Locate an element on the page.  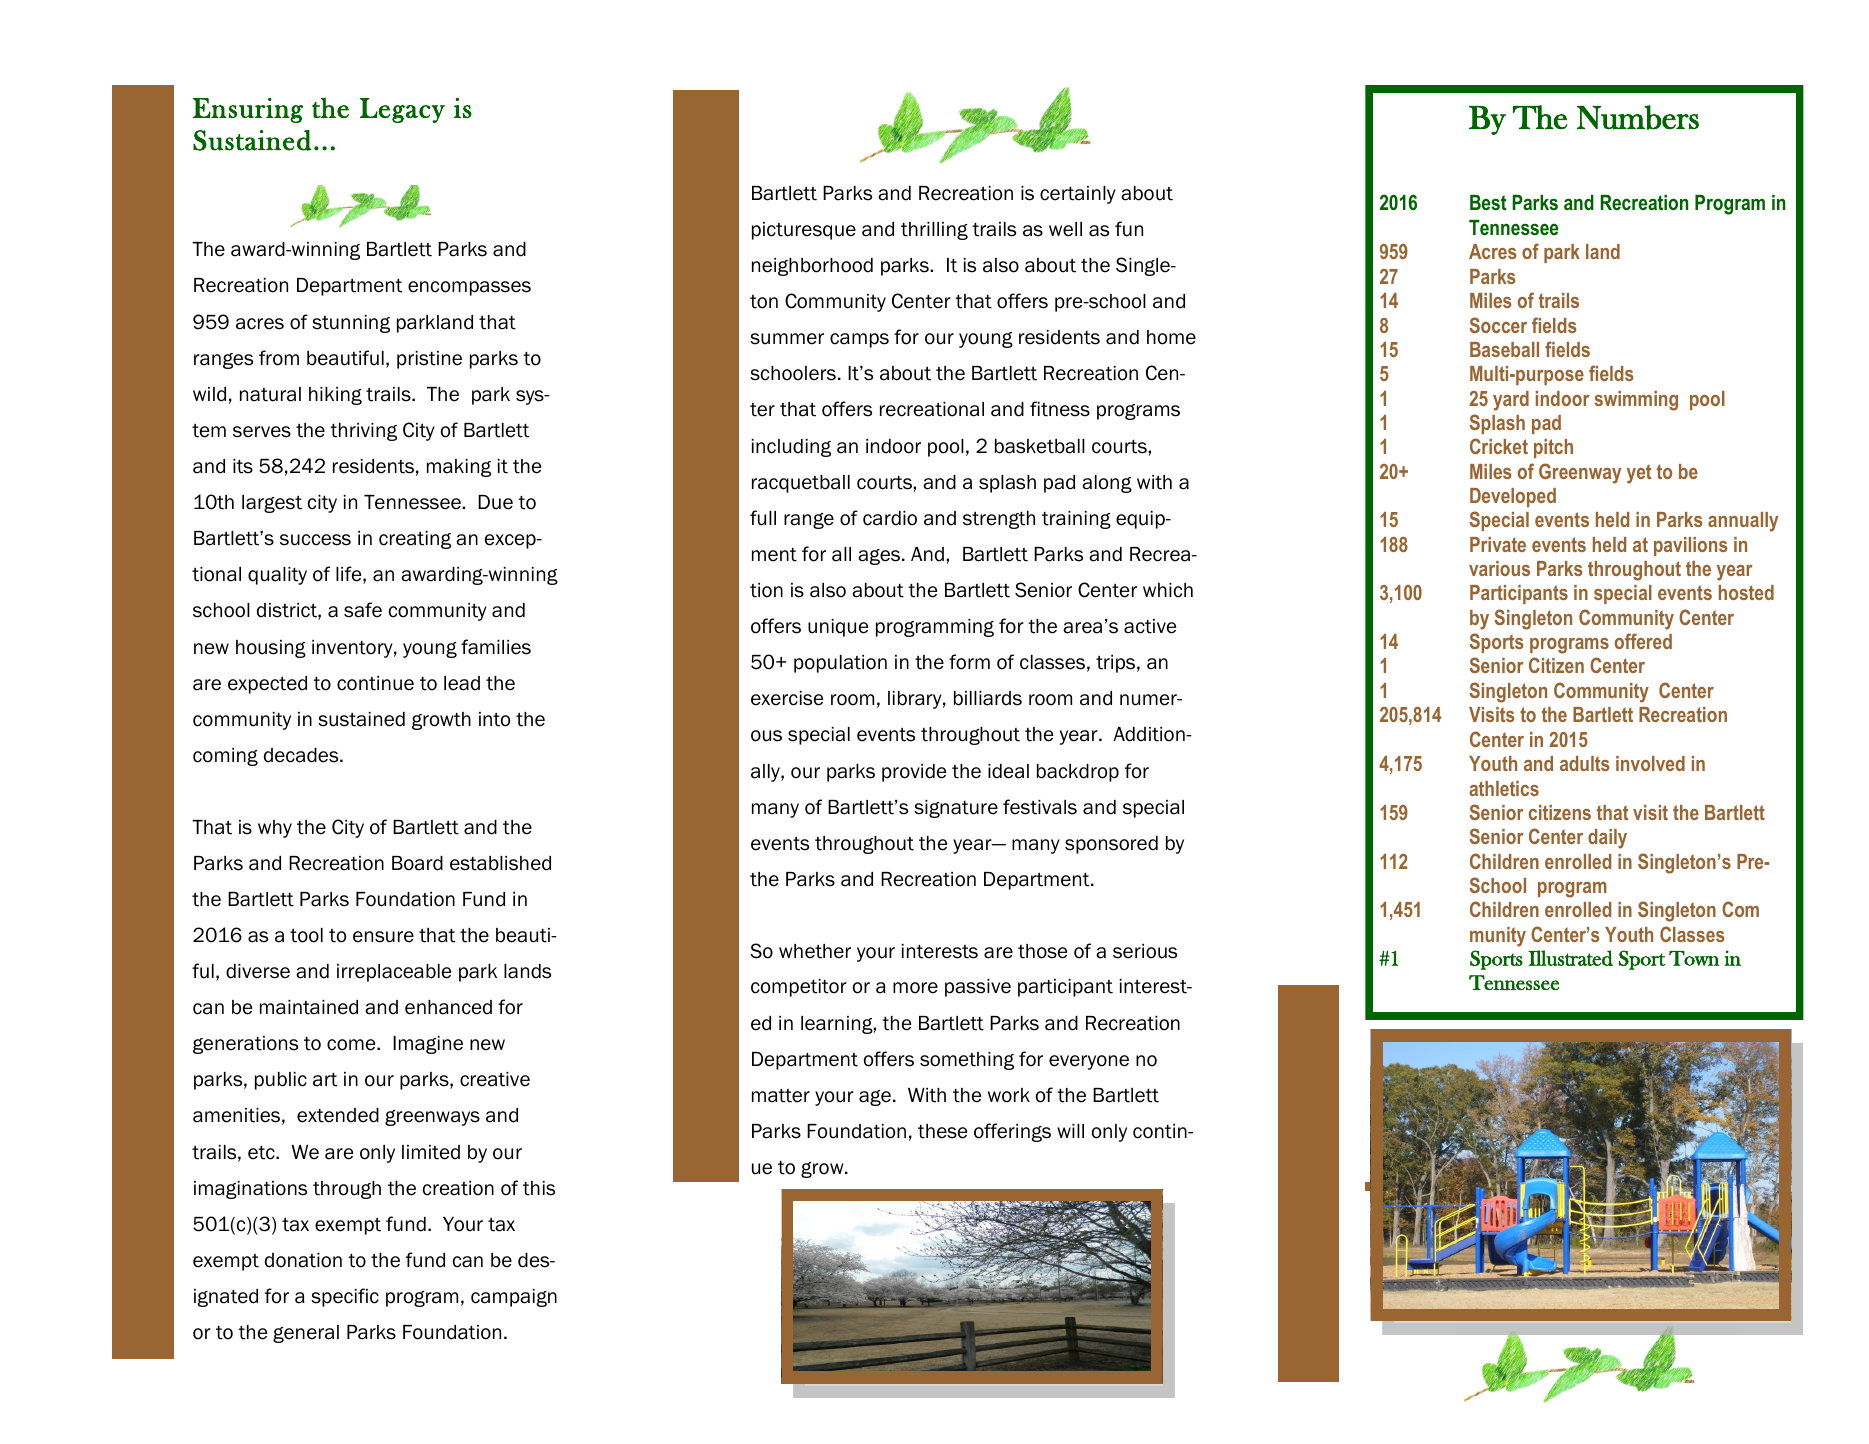
offerings is located at coordinates (1012, 1132).
